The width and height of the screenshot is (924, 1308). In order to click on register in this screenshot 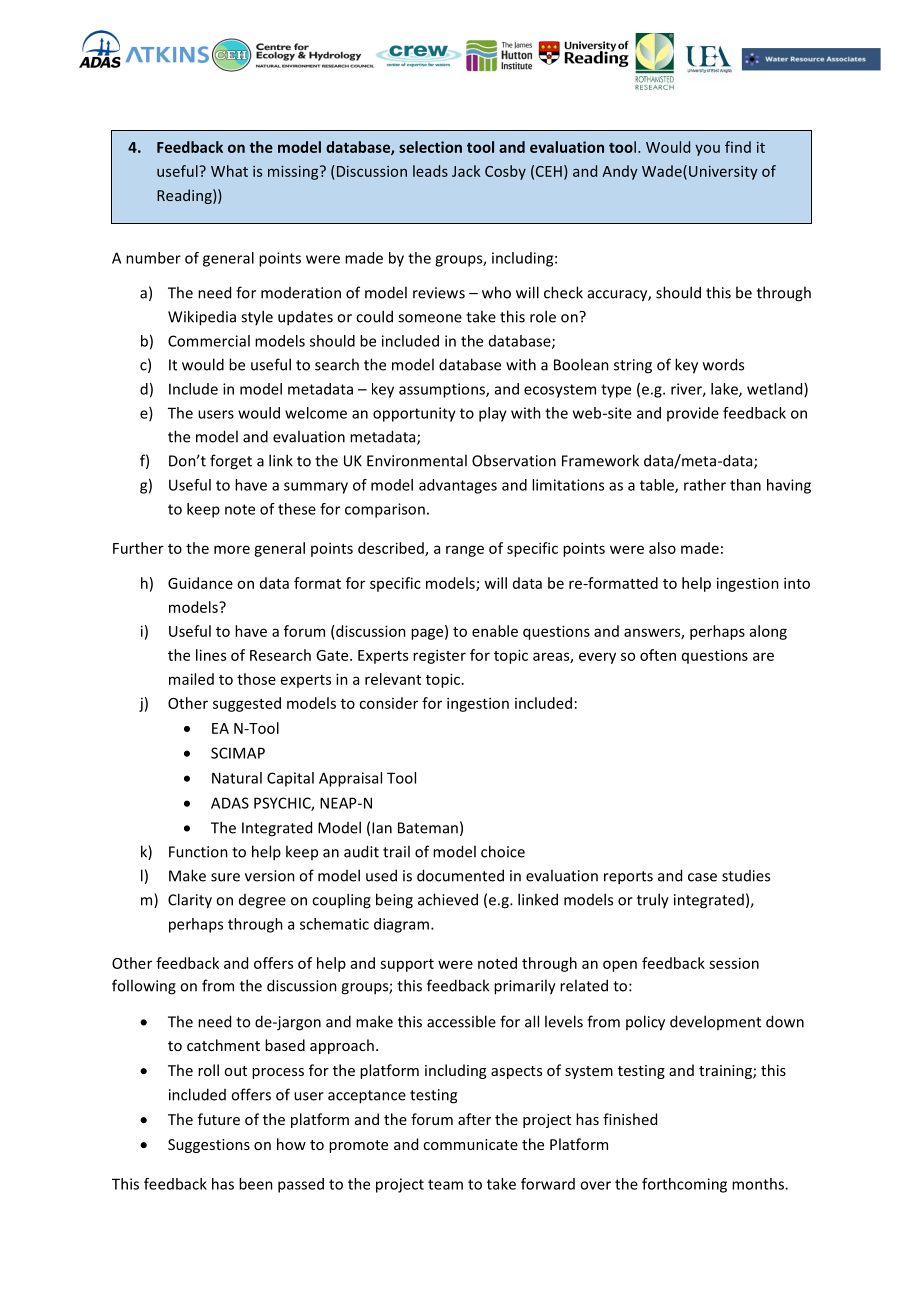, I will do `click(439, 656)`.
